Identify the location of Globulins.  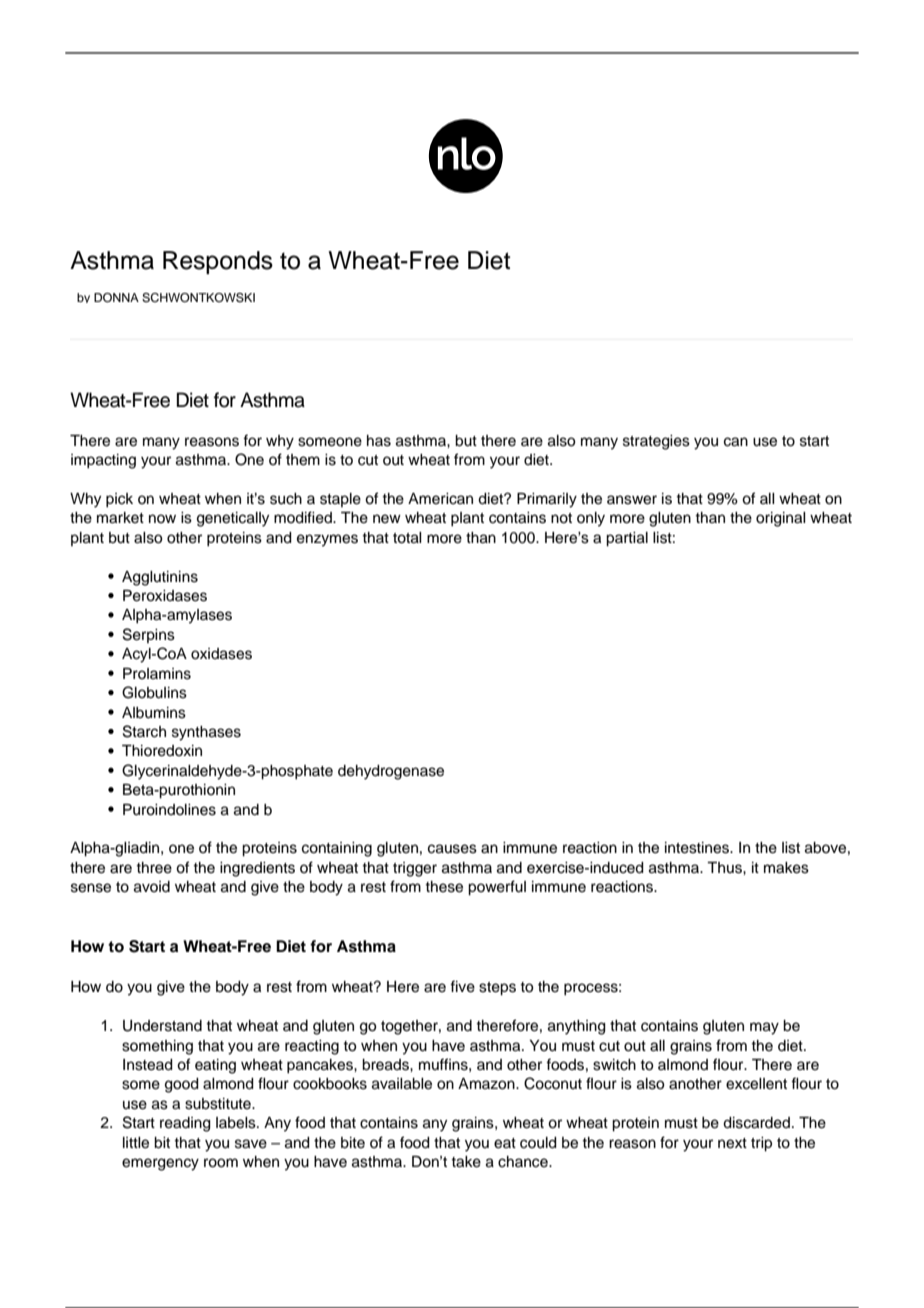
(154, 692).
